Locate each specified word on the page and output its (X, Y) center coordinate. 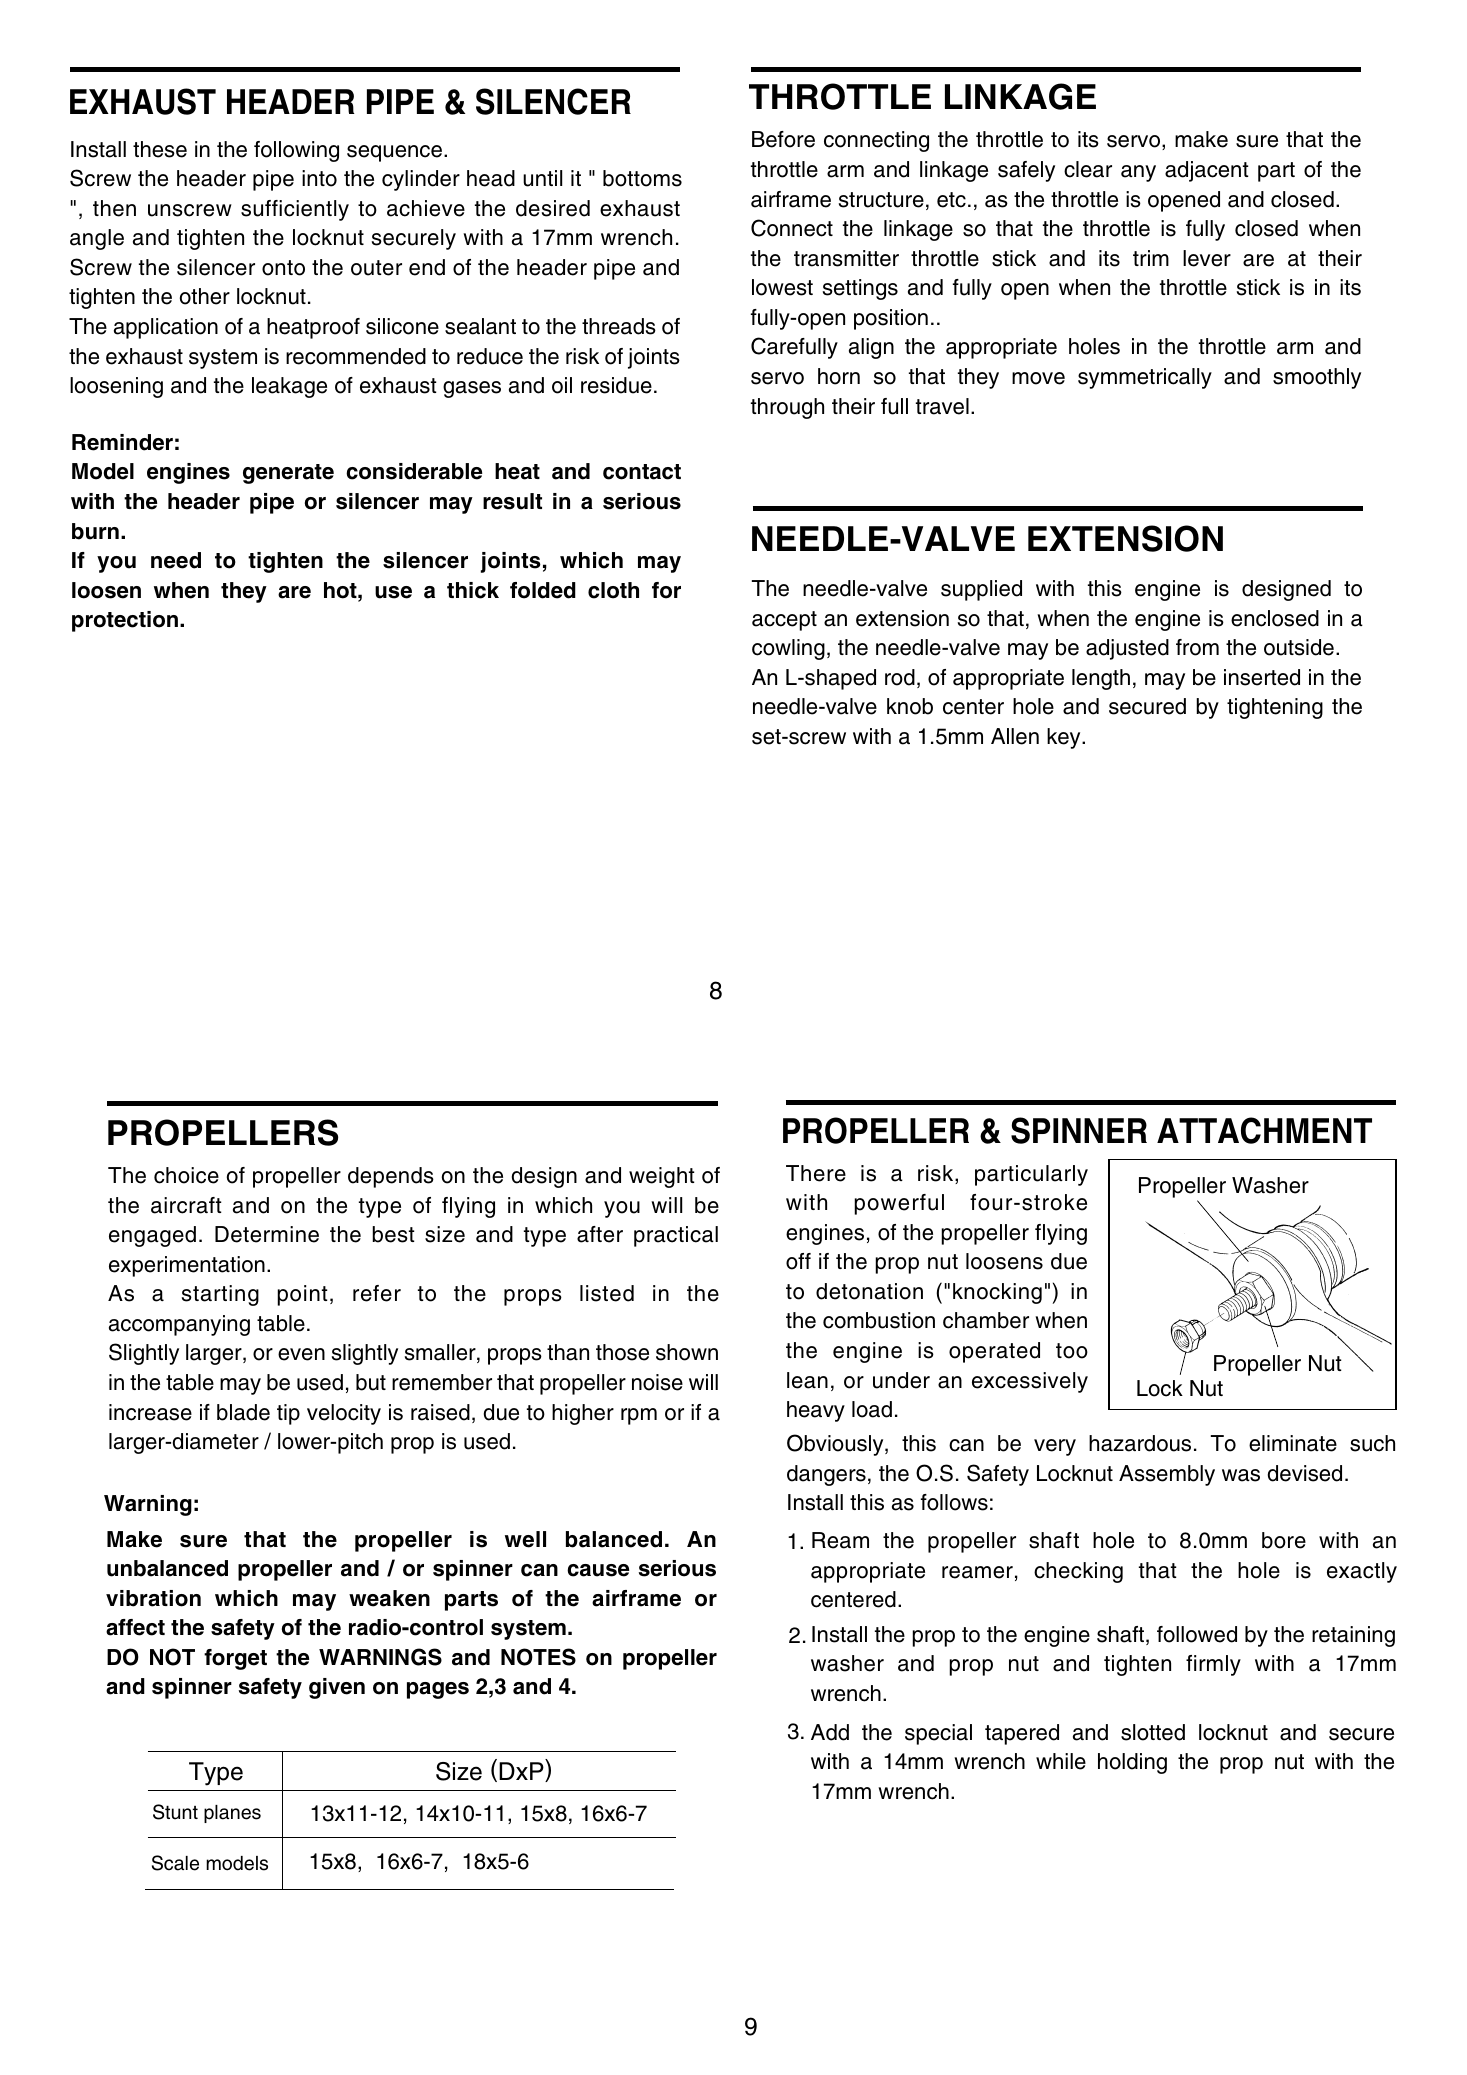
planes (232, 1814)
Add (830, 1732)
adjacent (1207, 171)
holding (1132, 1763)
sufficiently (295, 210)
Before (783, 139)
